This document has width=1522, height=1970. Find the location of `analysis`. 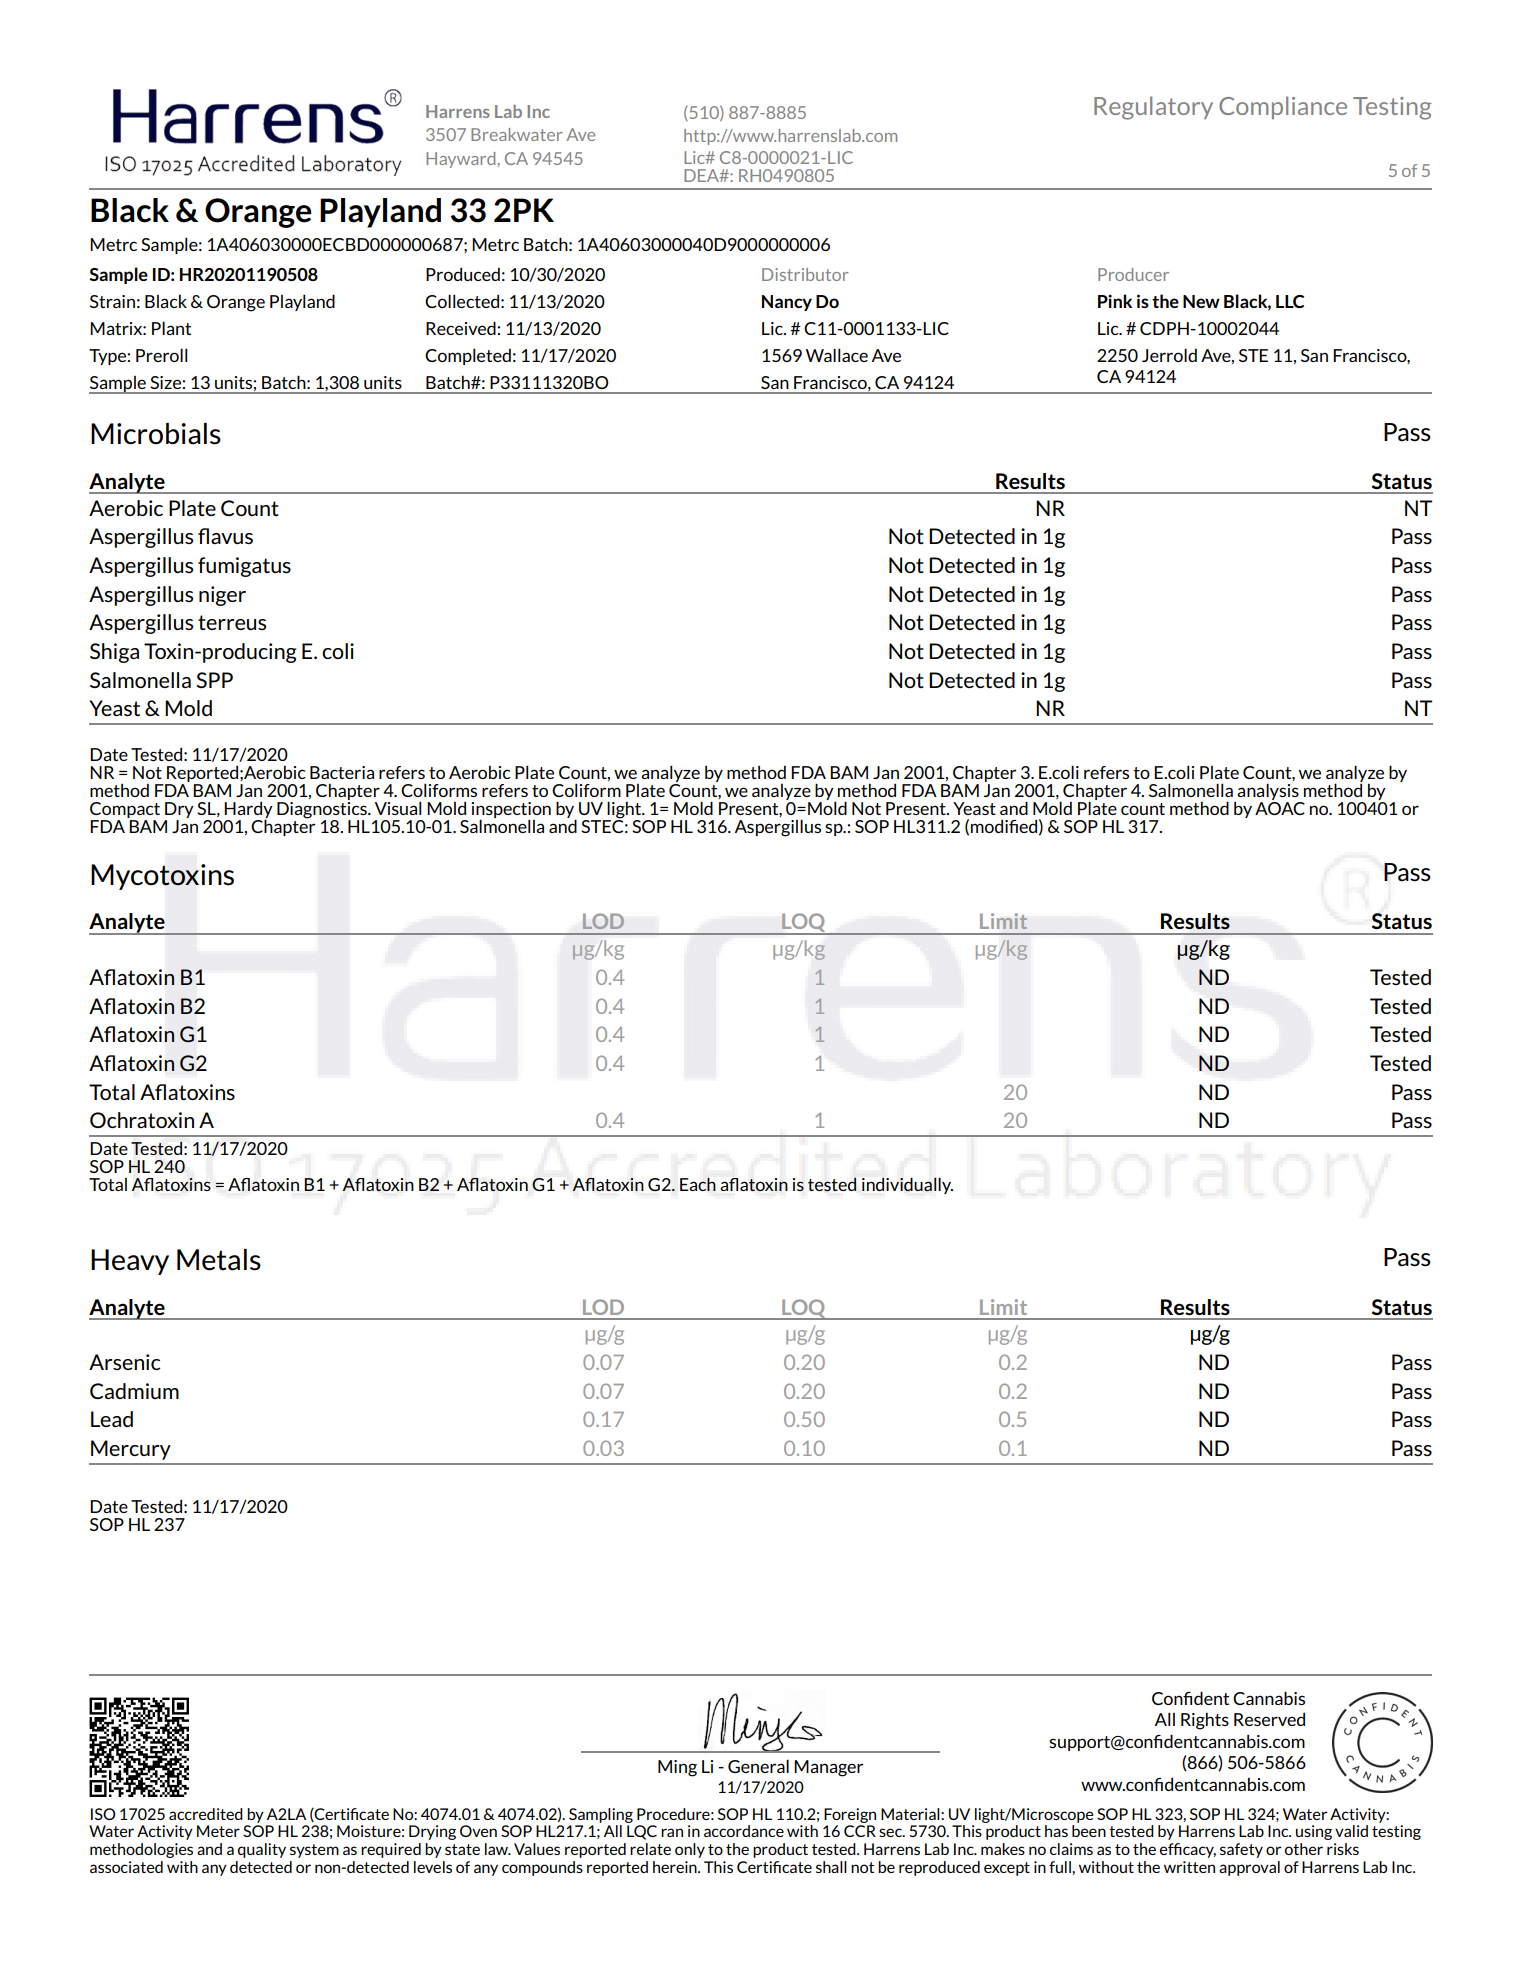

analysis is located at coordinates (1268, 791).
